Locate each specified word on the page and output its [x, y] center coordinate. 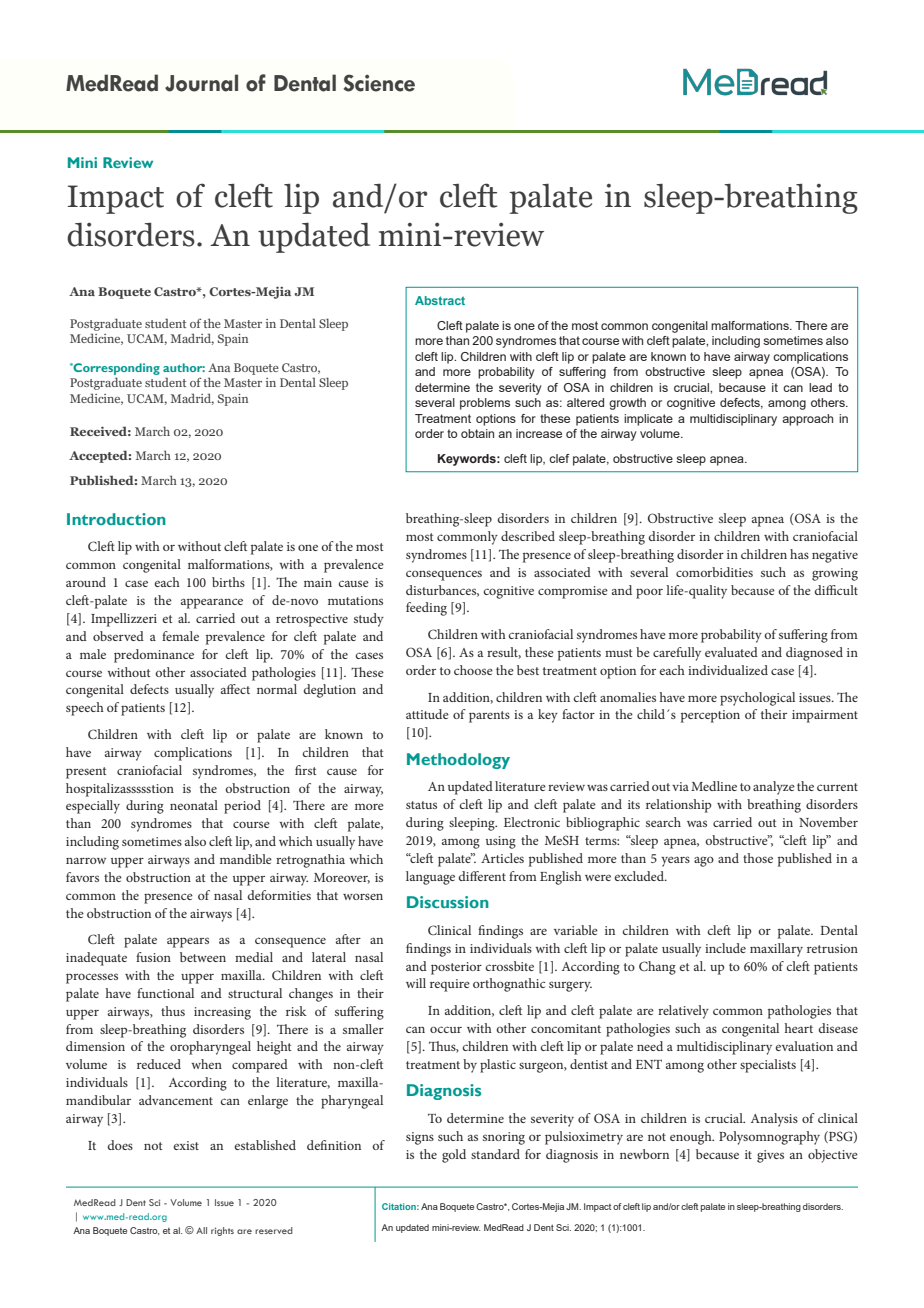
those [758, 858]
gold [454, 1156]
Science [379, 83]
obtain [477, 433]
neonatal [194, 805]
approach [807, 420]
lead [820, 387]
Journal [201, 83]
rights [222, 1231]
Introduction [116, 519]
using [501, 842]
